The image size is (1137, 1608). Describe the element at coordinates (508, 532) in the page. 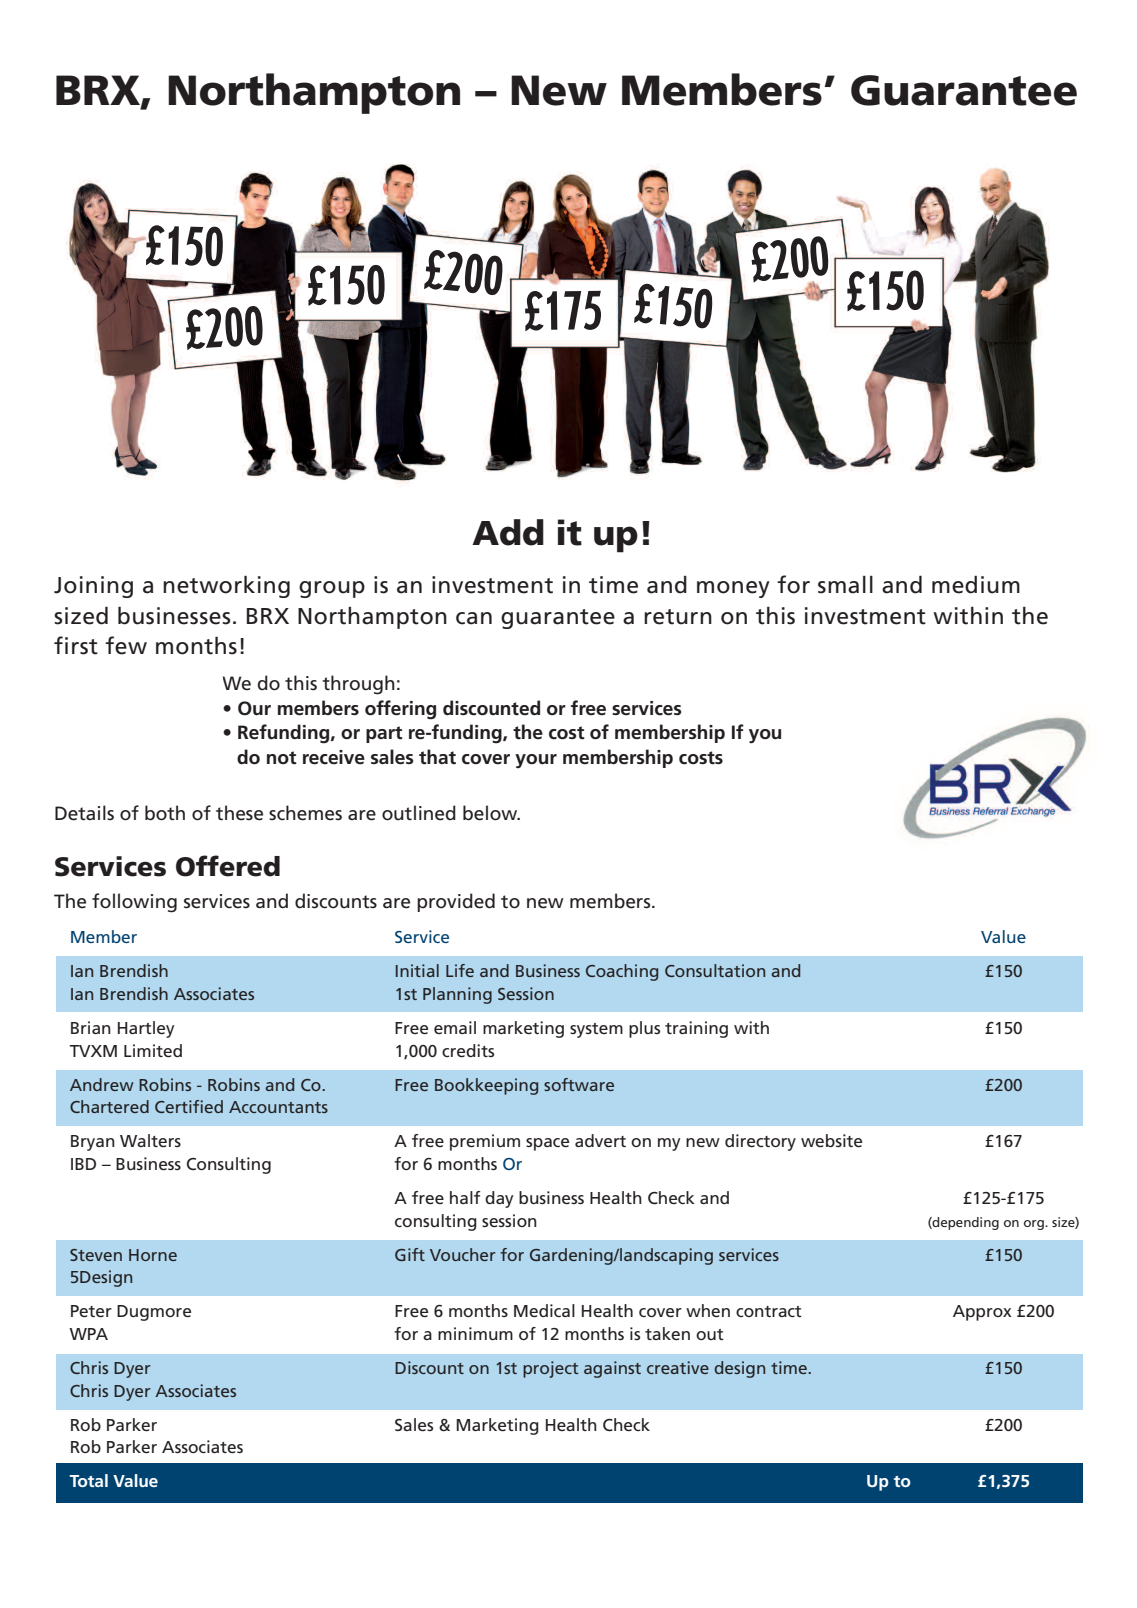

I see `Add` at that location.
